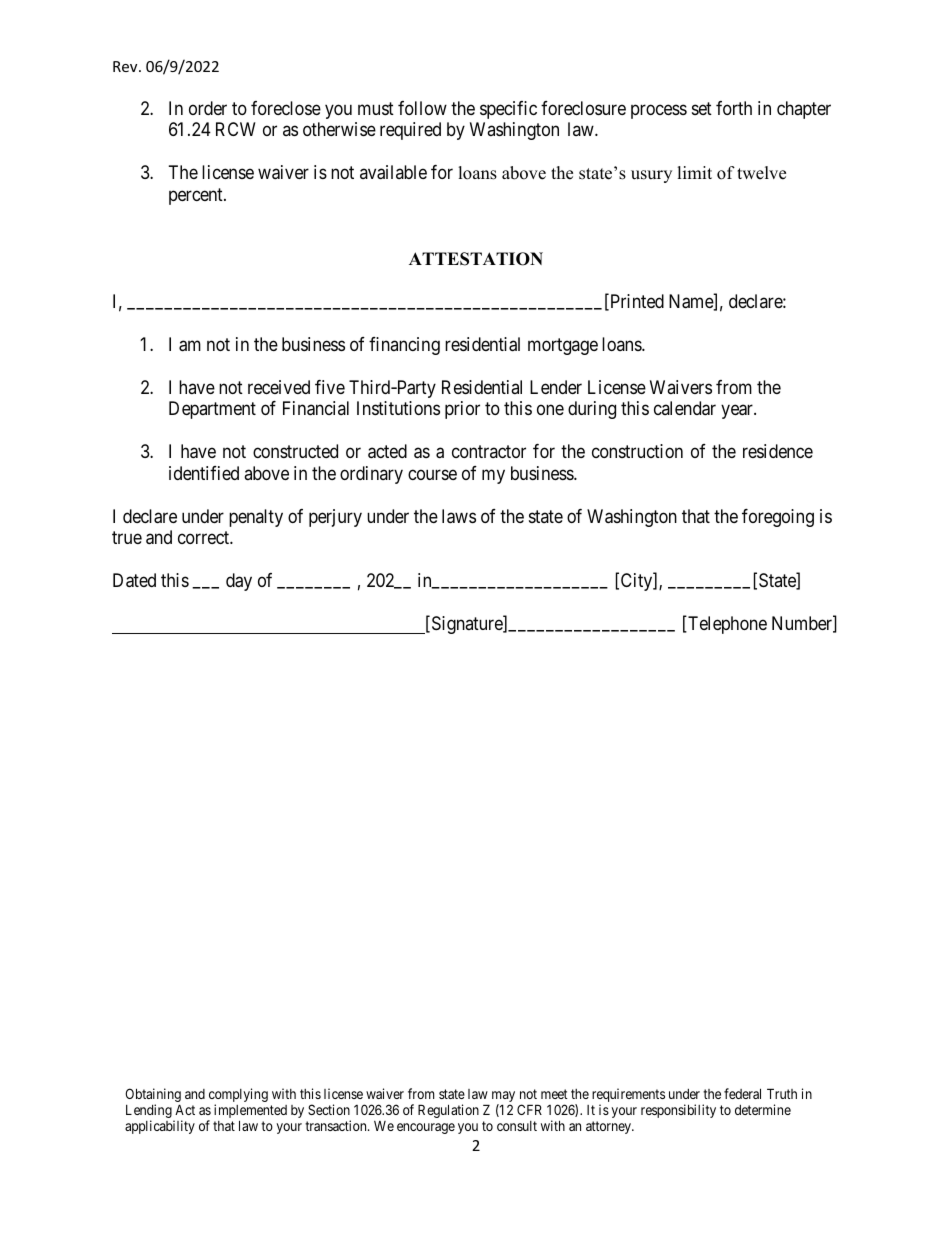 The width and height of the screenshot is (952, 1233). What do you see at coordinates (742, 1093) in the screenshot?
I see `federal` at bounding box center [742, 1093].
